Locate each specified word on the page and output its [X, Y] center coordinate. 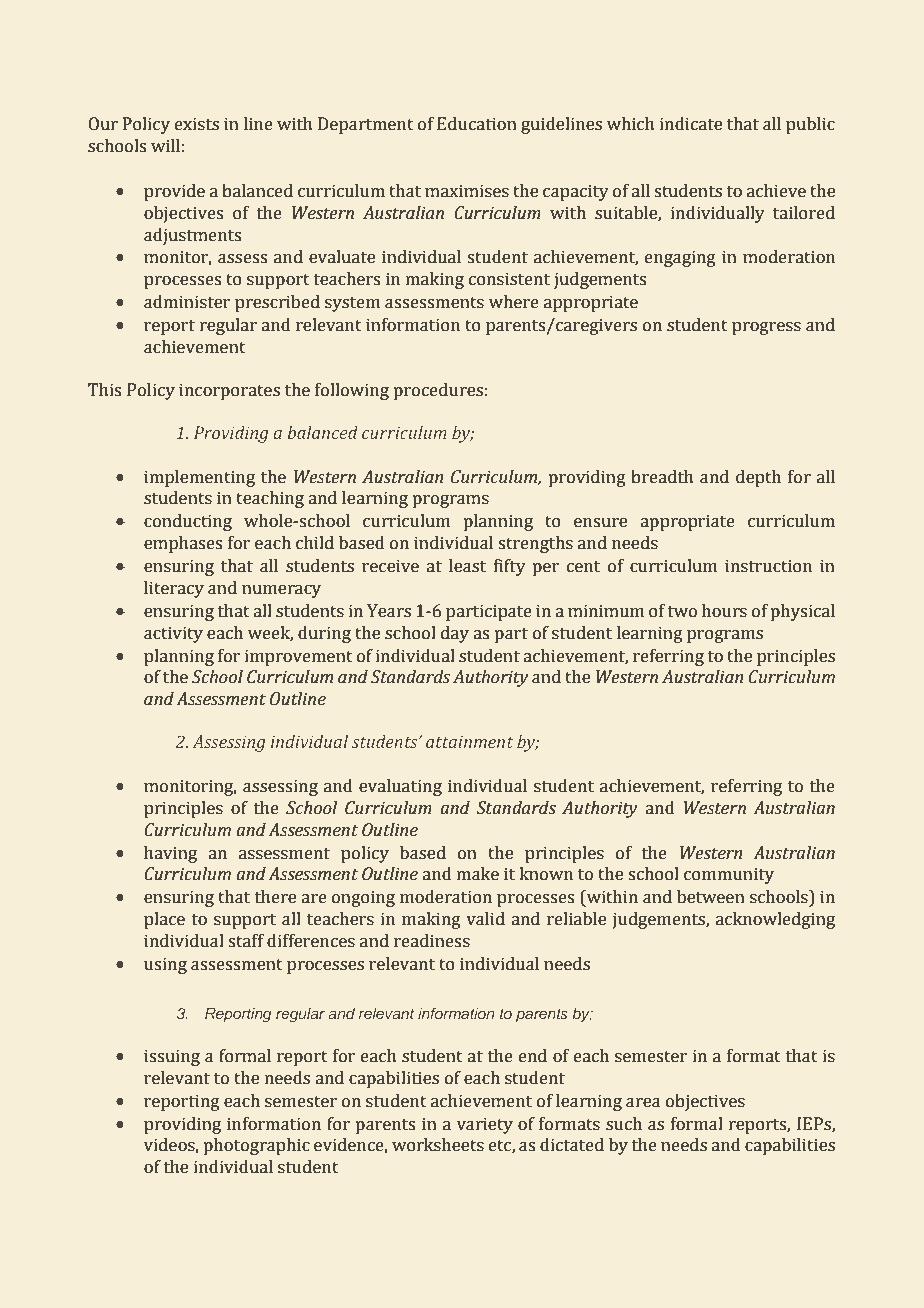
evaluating [400, 787]
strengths [535, 544]
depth [758, 478]
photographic [256, 1146]
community [729, 875]
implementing [199, 478]
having [170, 854]
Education [477, 124]
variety [485, 1125]
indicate [691, 124]
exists [197, 124]
